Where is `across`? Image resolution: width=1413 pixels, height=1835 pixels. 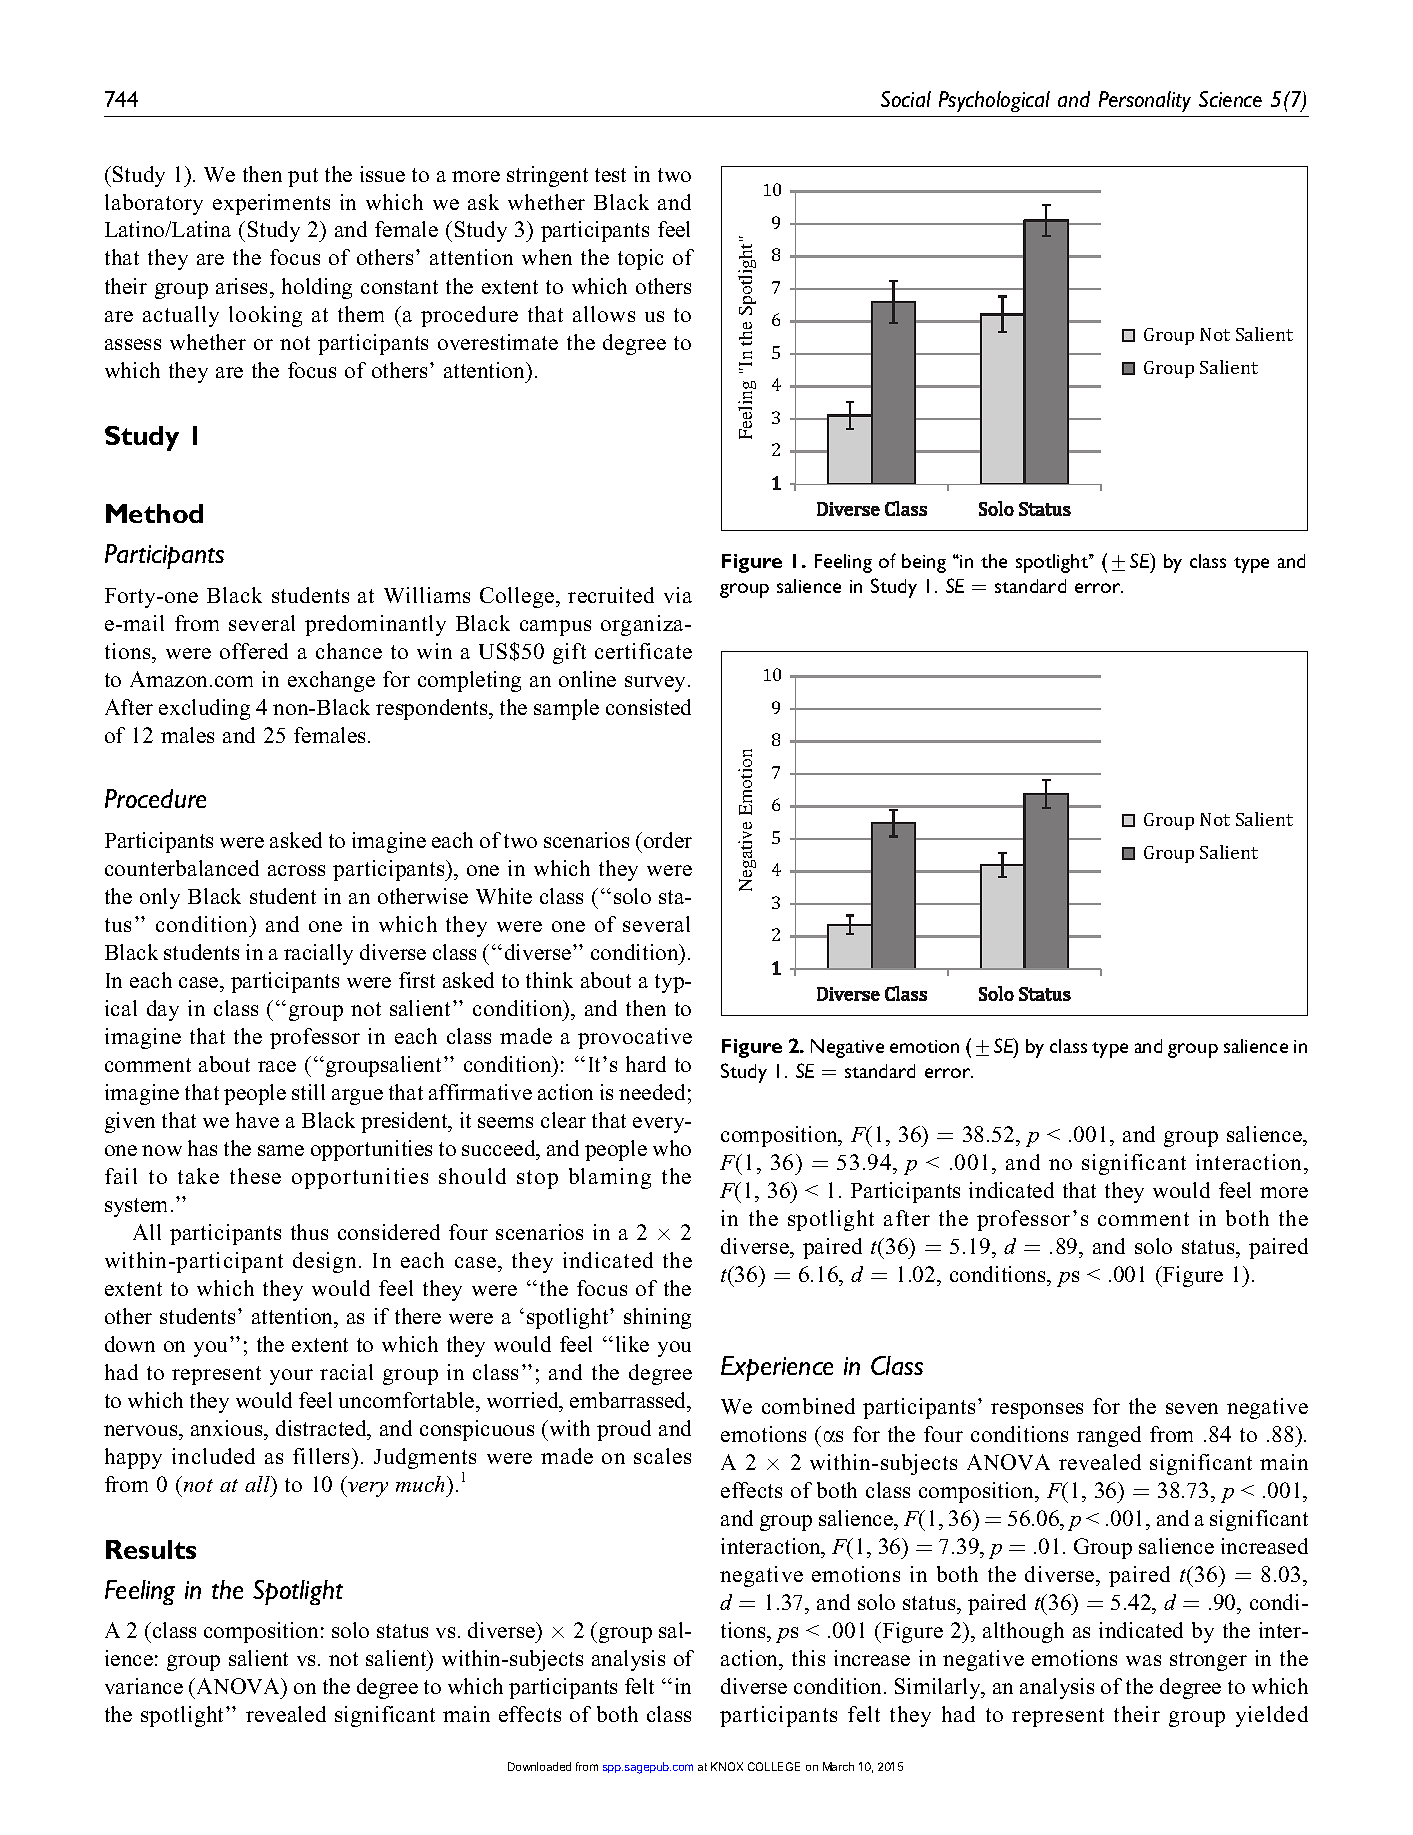 across is located at coordinates (296, 870).
